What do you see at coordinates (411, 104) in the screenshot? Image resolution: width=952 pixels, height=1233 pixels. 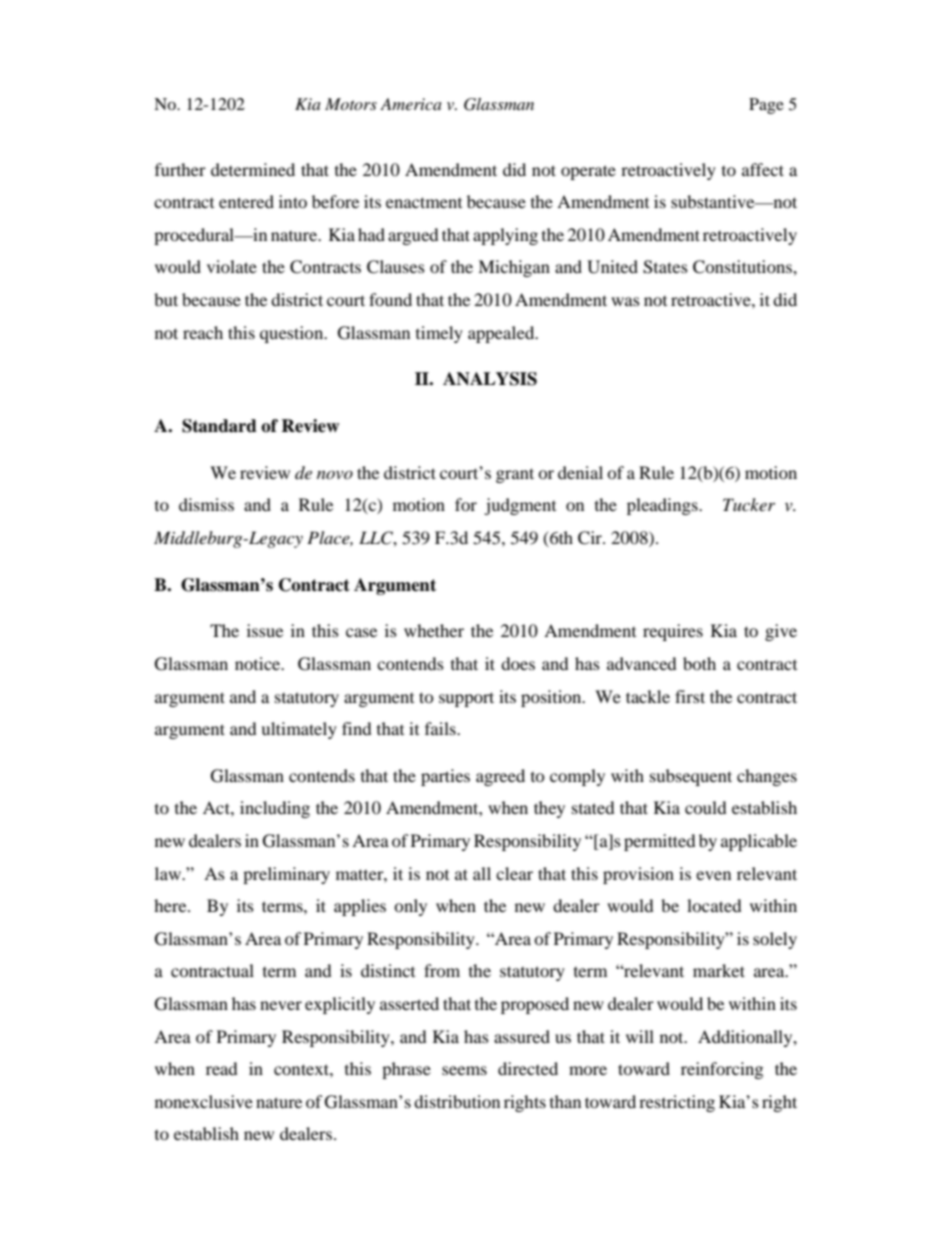 I see `America` at bounding box center [411, 104].
